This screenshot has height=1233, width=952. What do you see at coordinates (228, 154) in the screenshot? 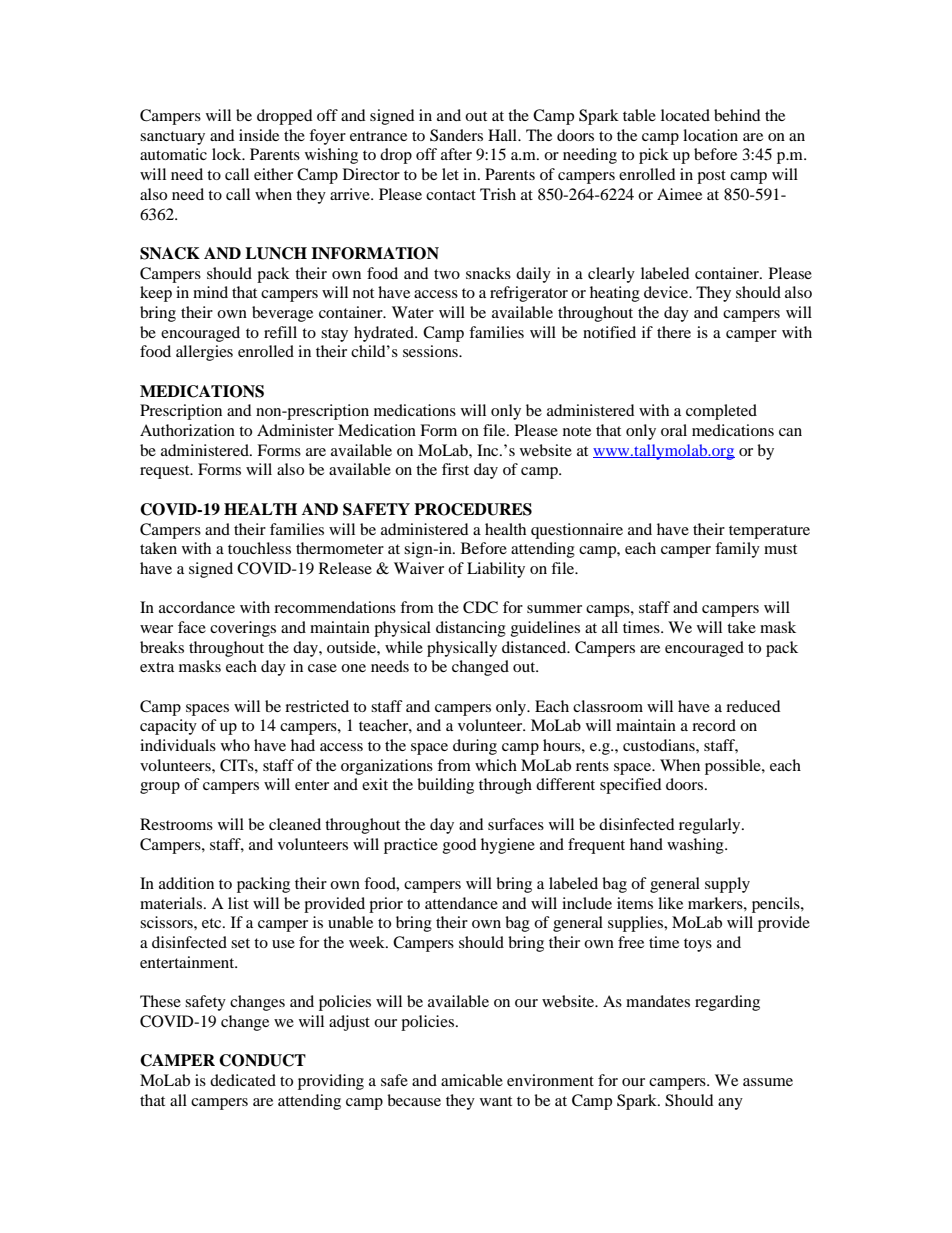
I see `lock` at bounding box center [228, 154].
